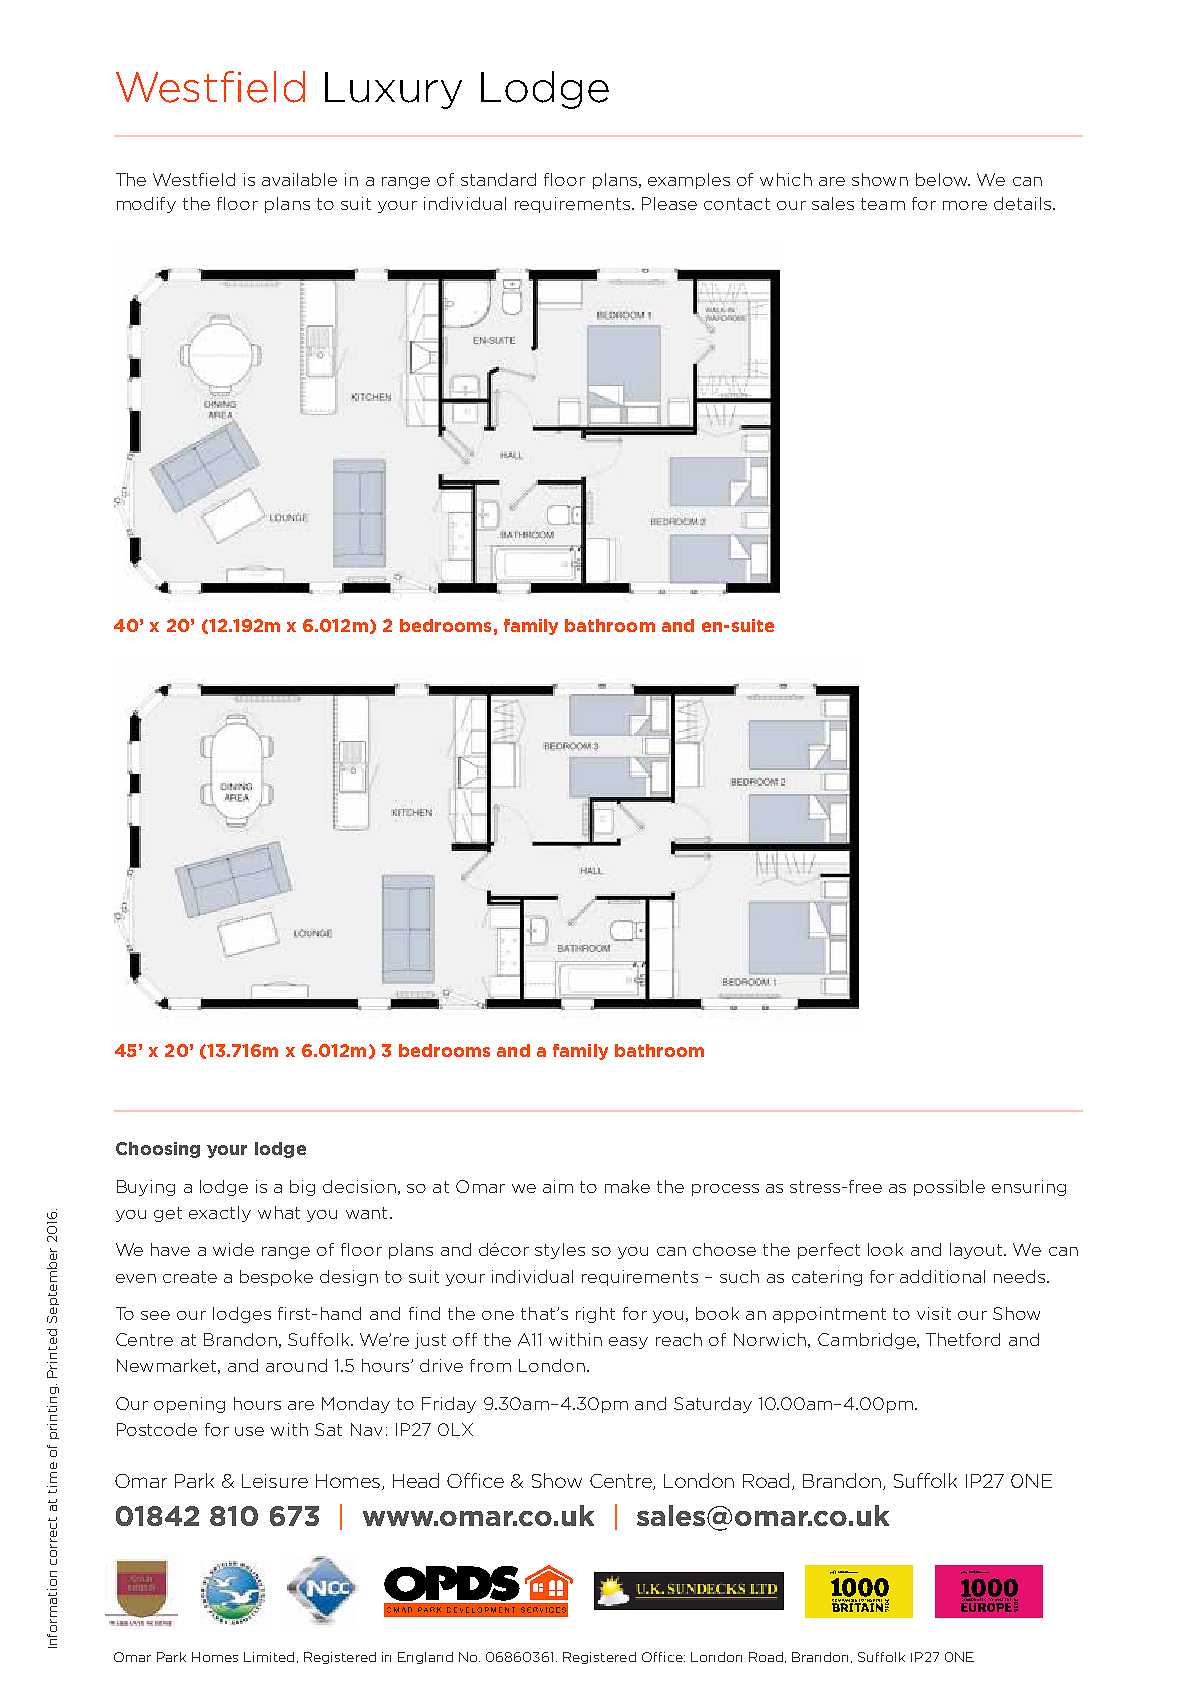 The image size is (1197, 1693). What do you see at coordinates (498, 179) in the screenshot?
I see `standard` at bounding box center [498, 179].
